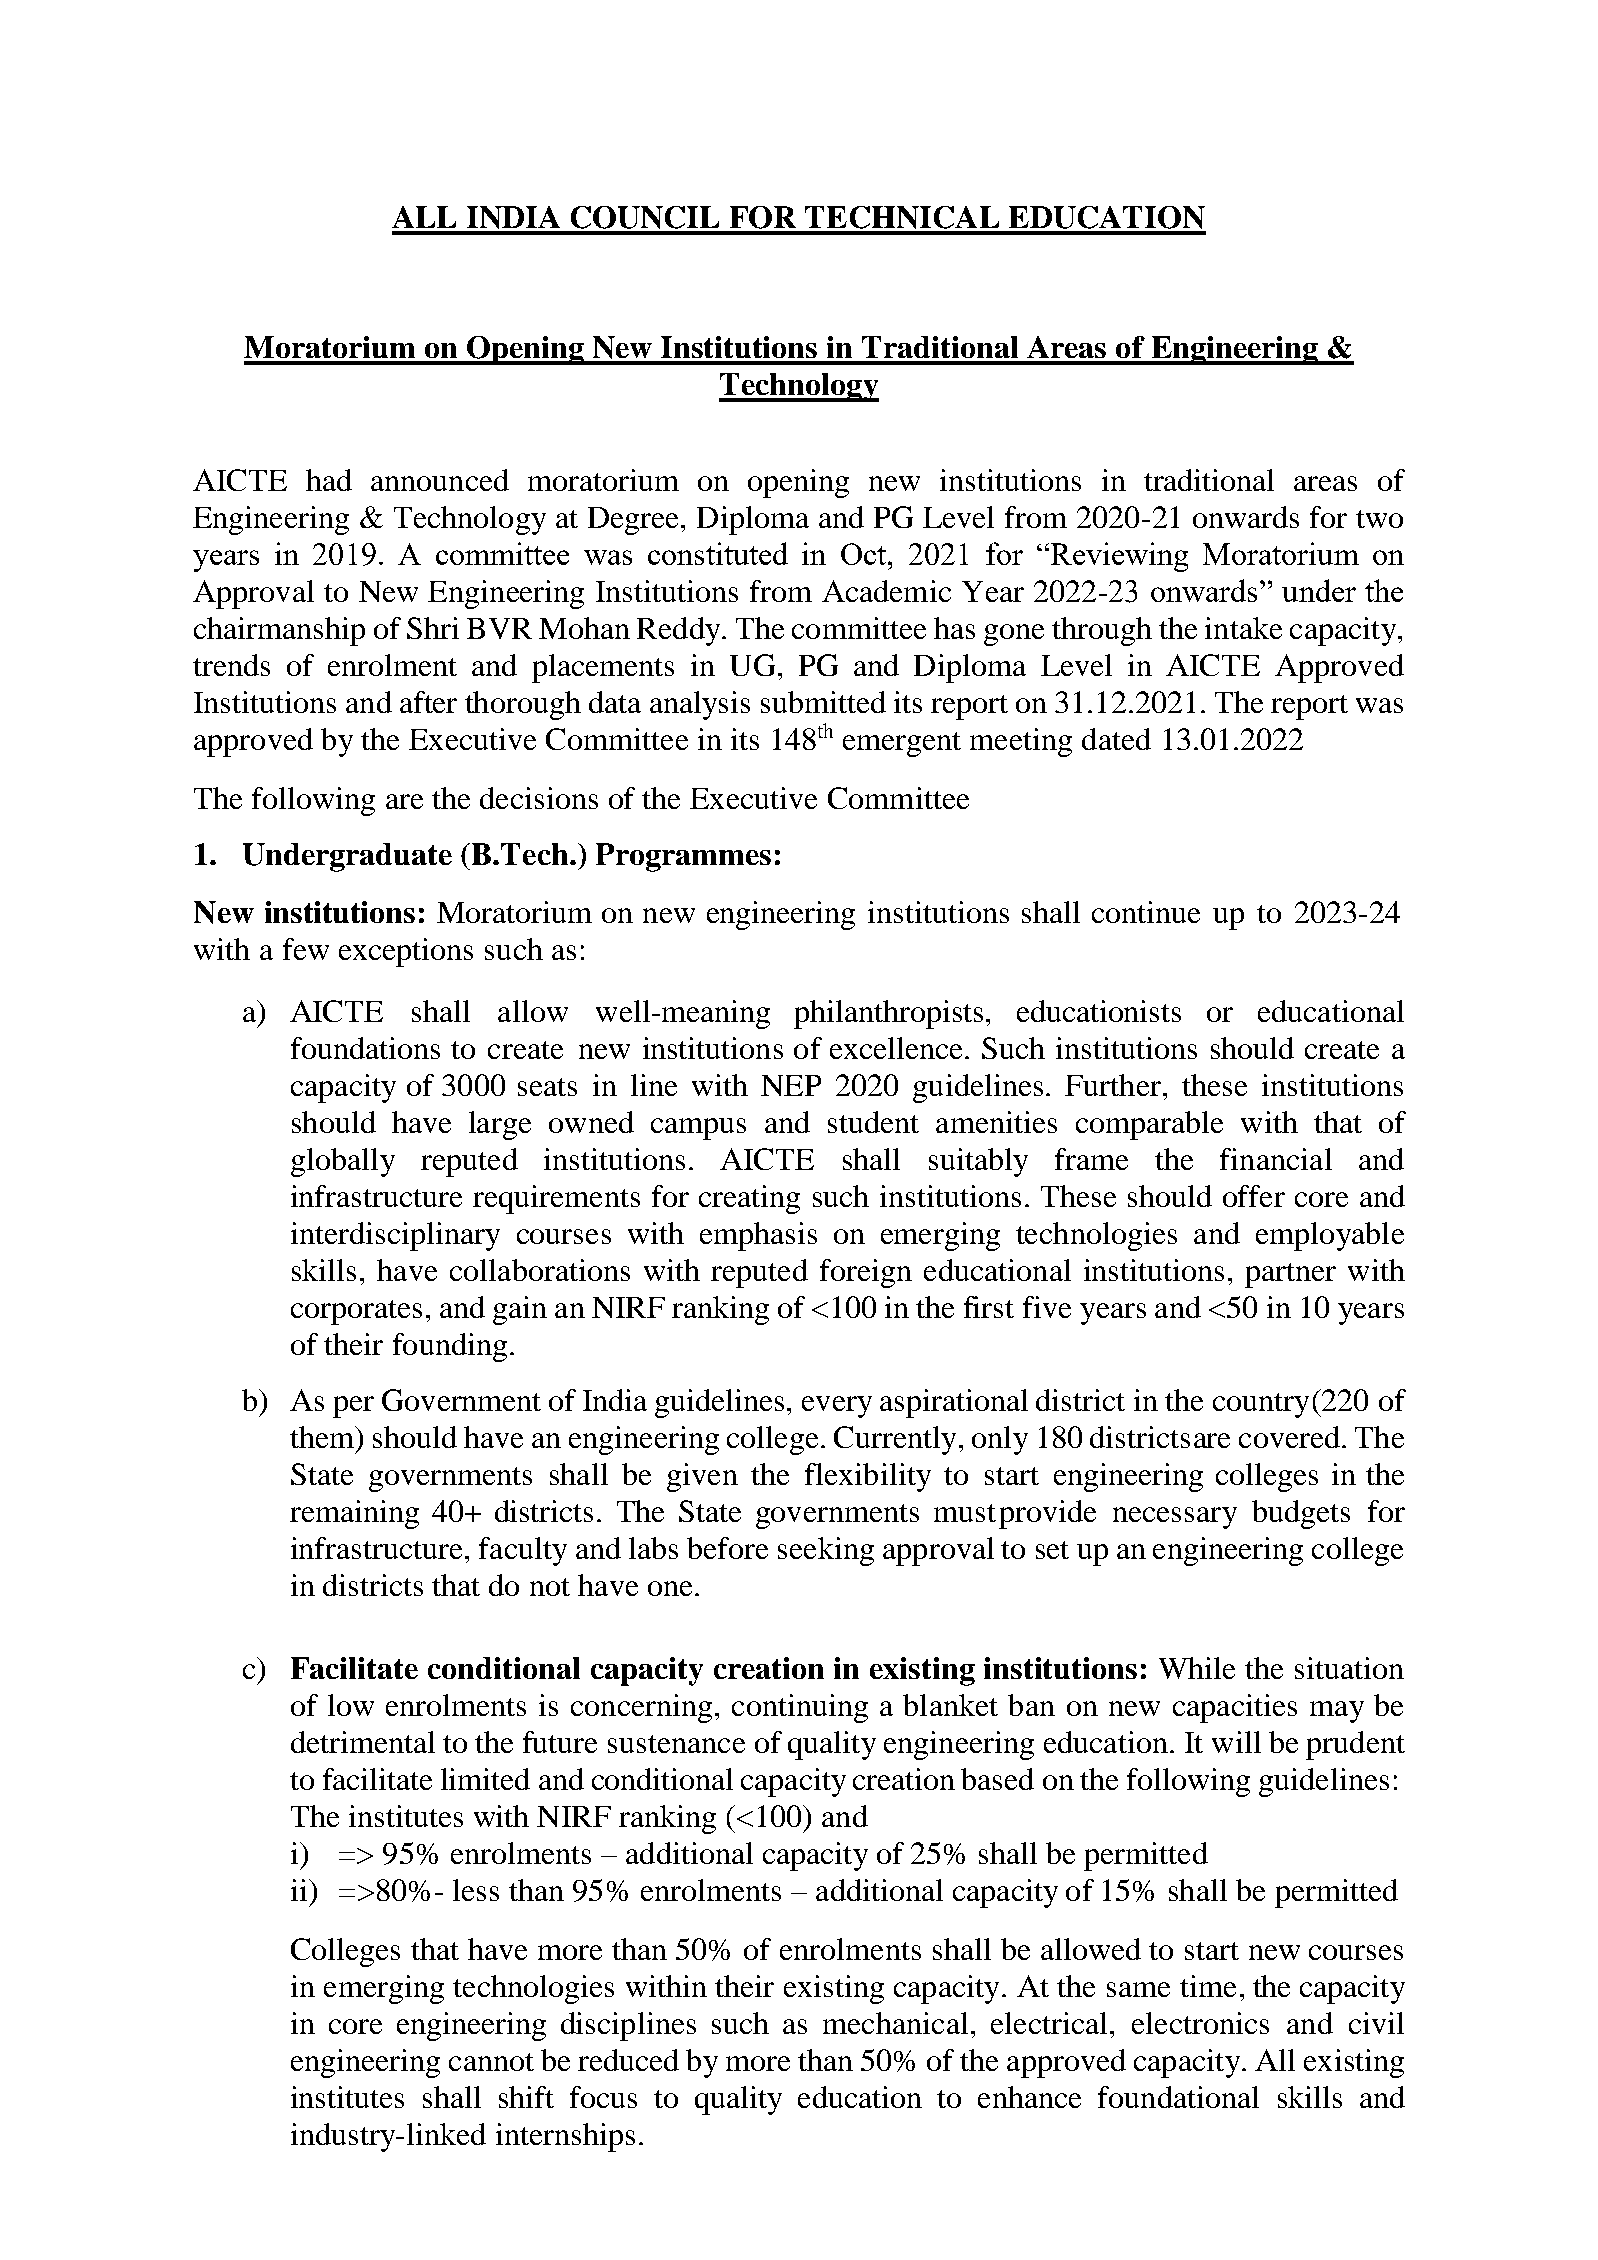 The image size is (1598, 2260). Describe the element at coordinates (866, 1273) in the page. I see `foreign` at that location.
